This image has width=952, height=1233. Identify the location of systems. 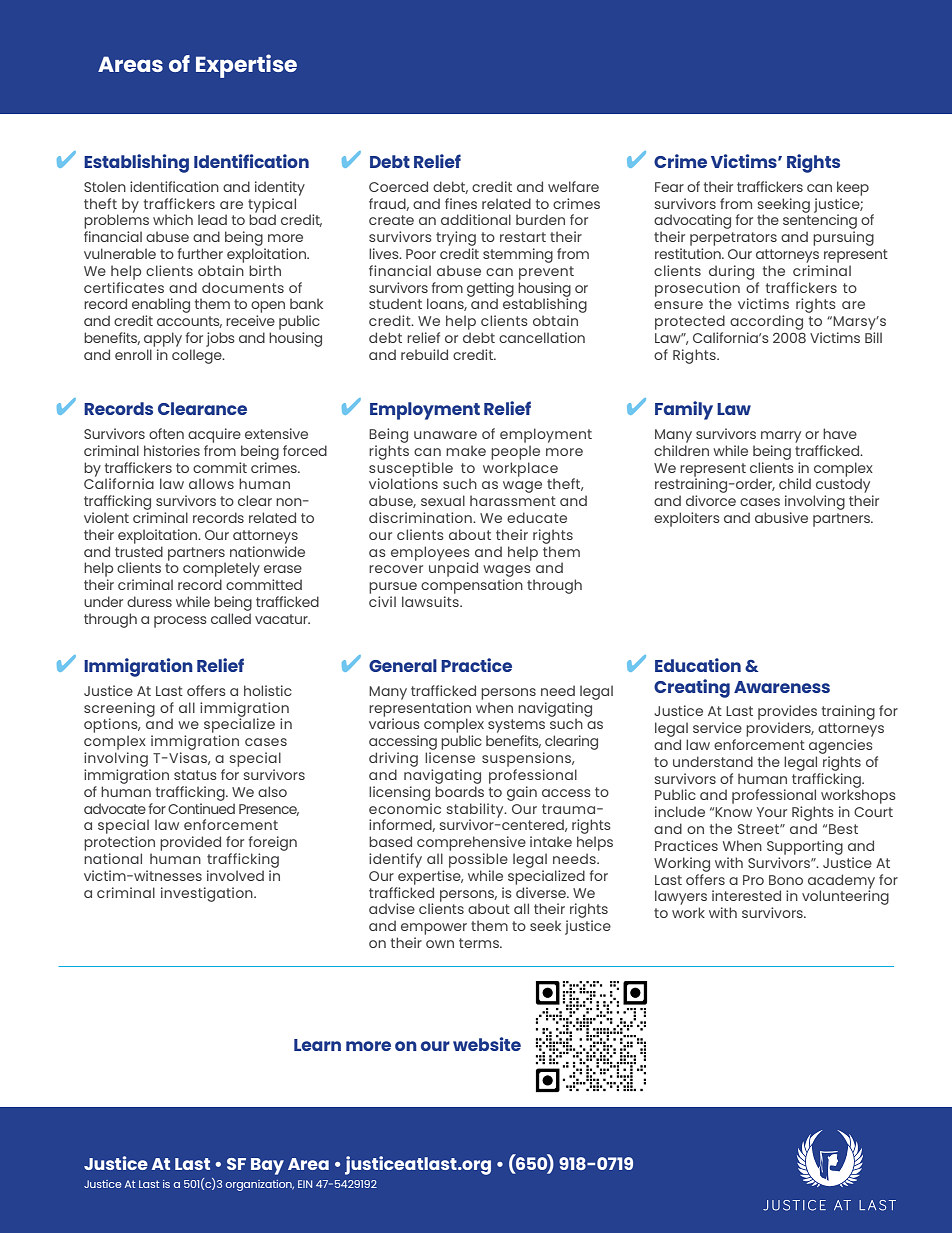
(516, 727).
